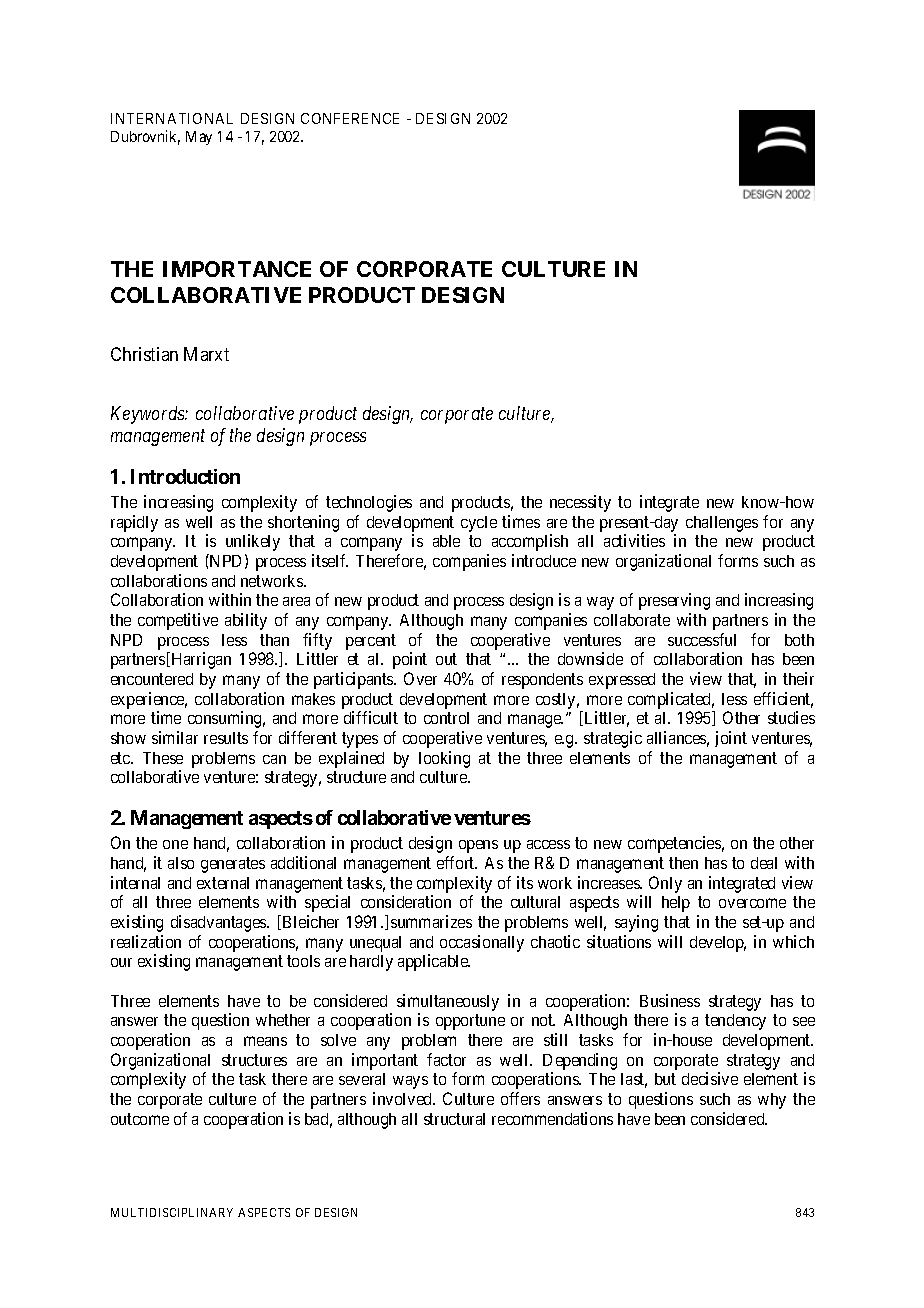 The image size is (924, 1308). I want to click on encountered, so click(152, 679).
